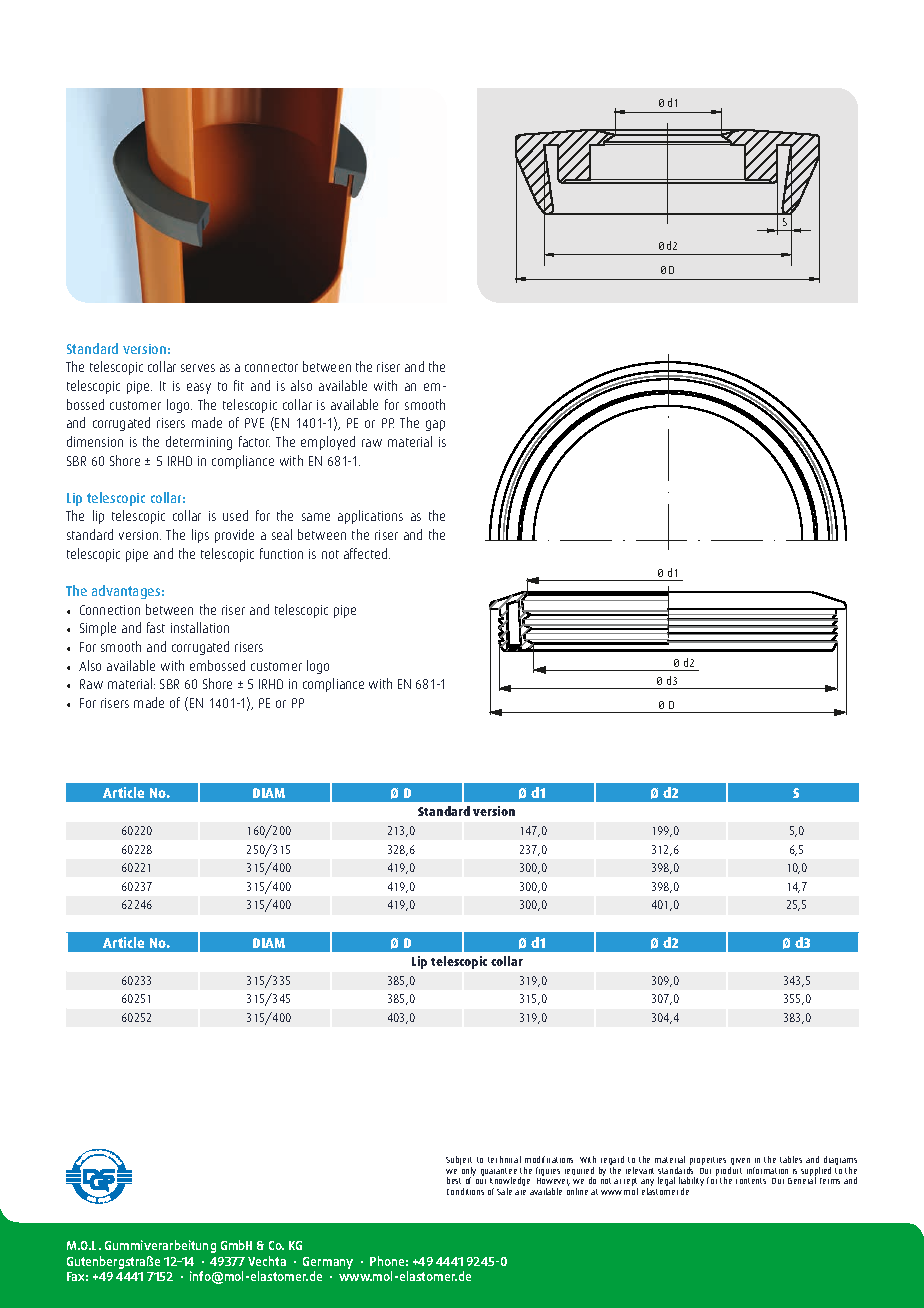 Image resolution: width=924 pixels, height=1308 pixels. What do you see at coordinates (454, 1180) in the page?
I see `best` at bounding box center [454, 1180].
